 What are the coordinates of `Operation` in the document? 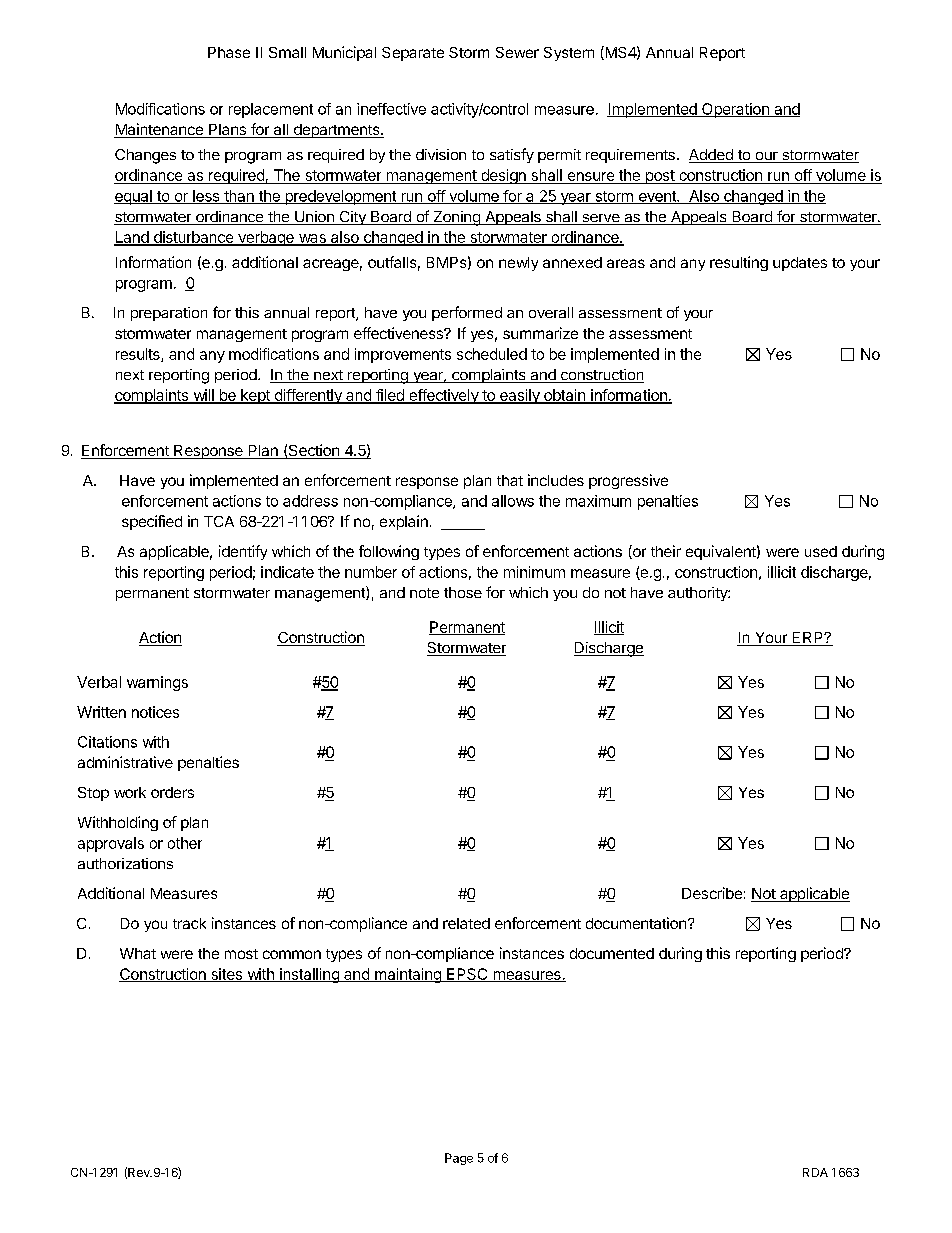 It's located at (735, 110).
